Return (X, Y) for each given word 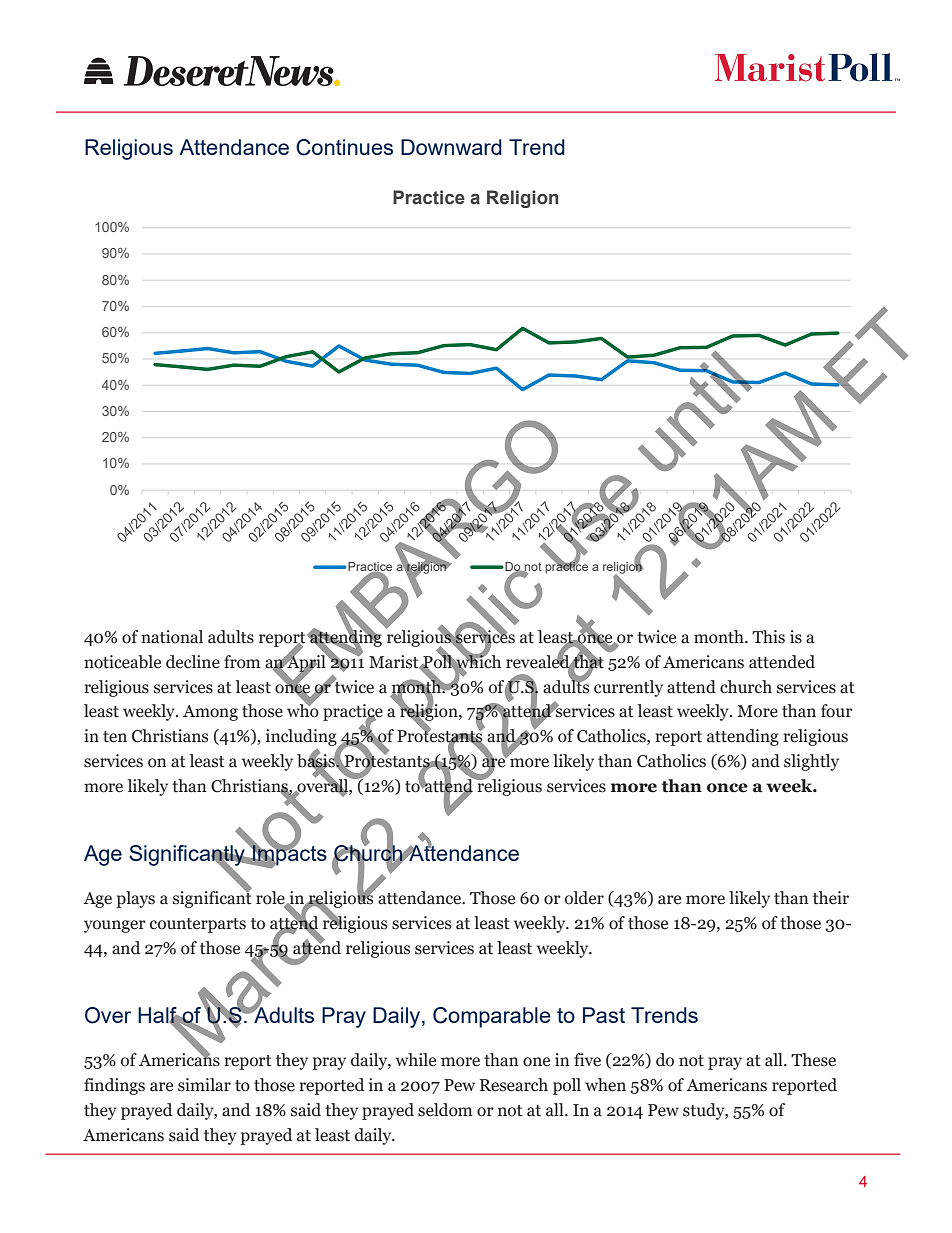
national (172, 637)
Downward (451, 147)
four (837, 711)
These (813, 1060)
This (768, 637)
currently (628, 688)
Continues (344, 147)
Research (514, 1085)
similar (204, 1085)
